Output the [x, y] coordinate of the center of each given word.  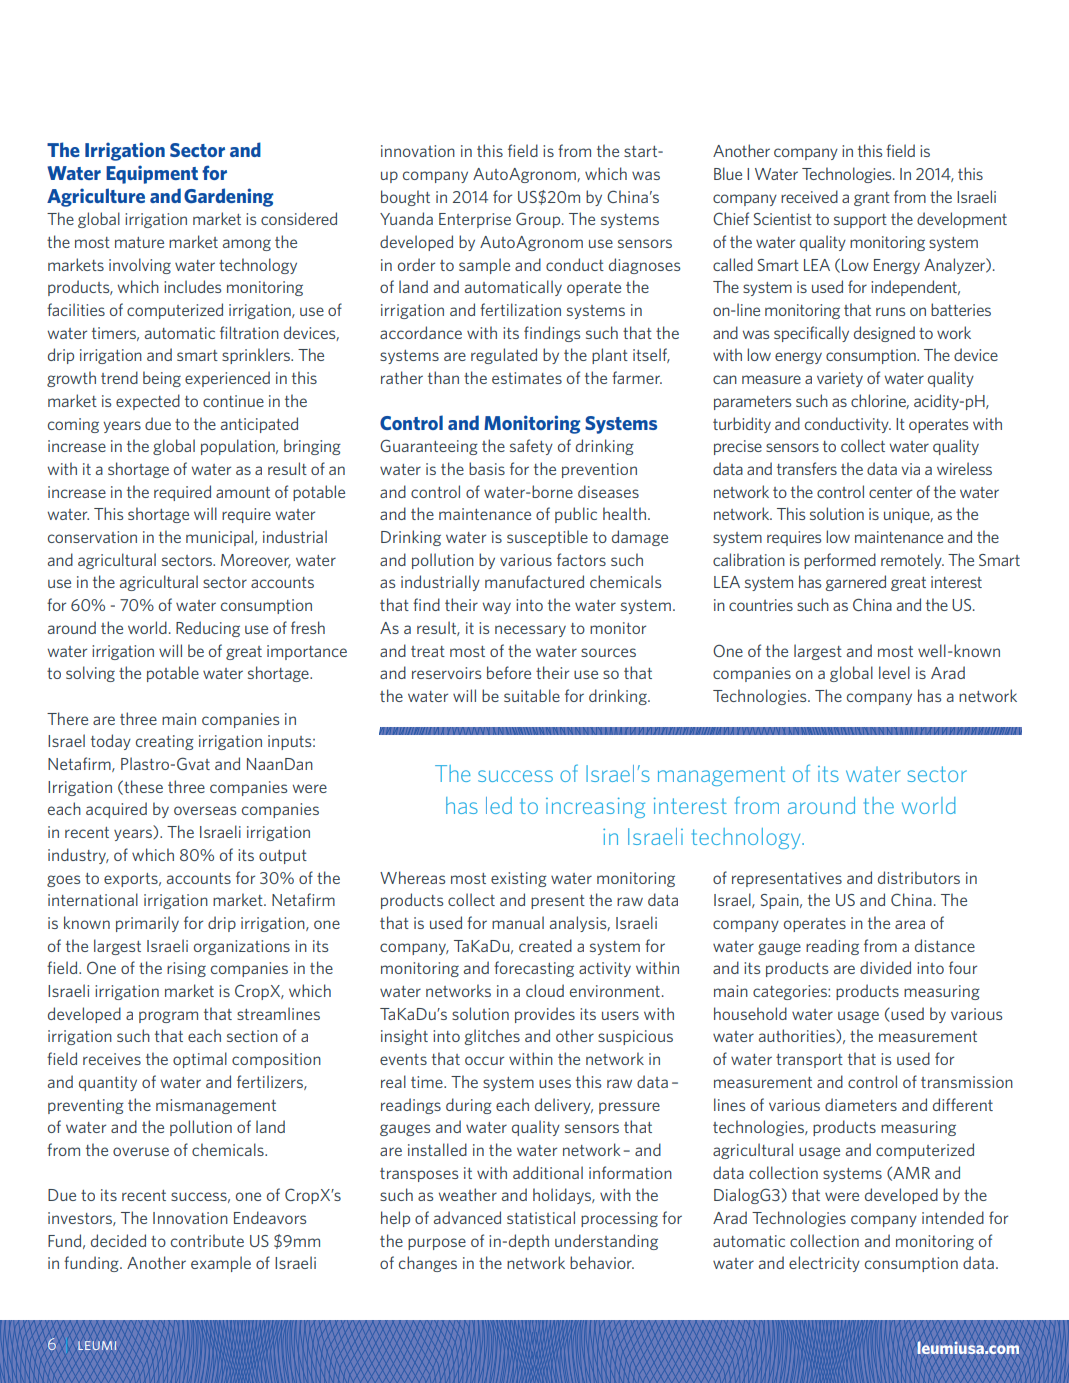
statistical [541, 1217]
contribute [207, 1240]
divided [885, 967]
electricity [824, 1264]
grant [872, 199]
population [239, 447]
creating [165, 742]
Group [539, 220]
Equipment [152, 174]
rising [186, 969]
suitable [532, 695]
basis [487, 468]
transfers [807, 468]
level [894, 672]
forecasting [534, 969]
